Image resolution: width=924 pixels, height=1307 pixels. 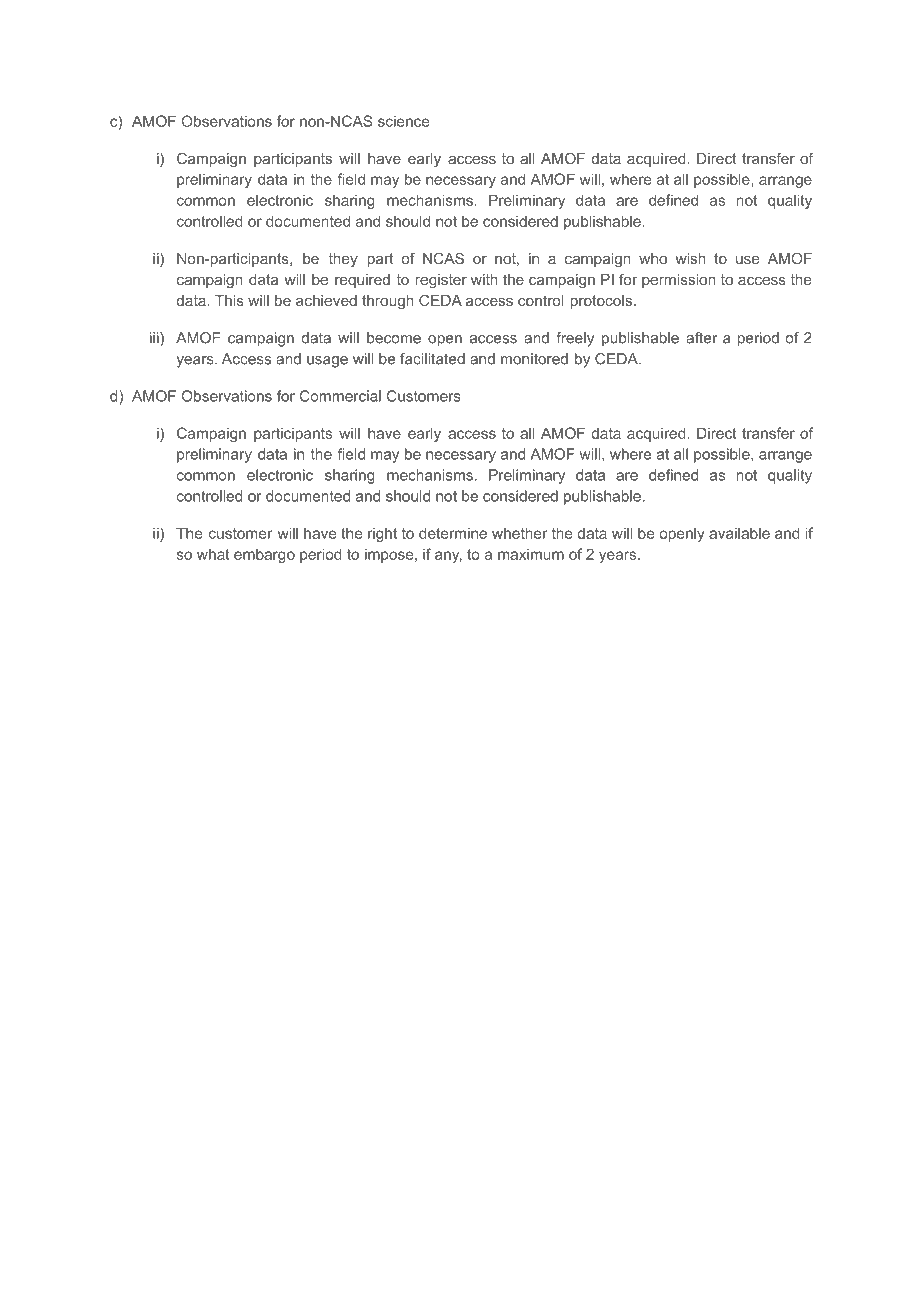 I want to click on after, so click(x=701, y=338).
